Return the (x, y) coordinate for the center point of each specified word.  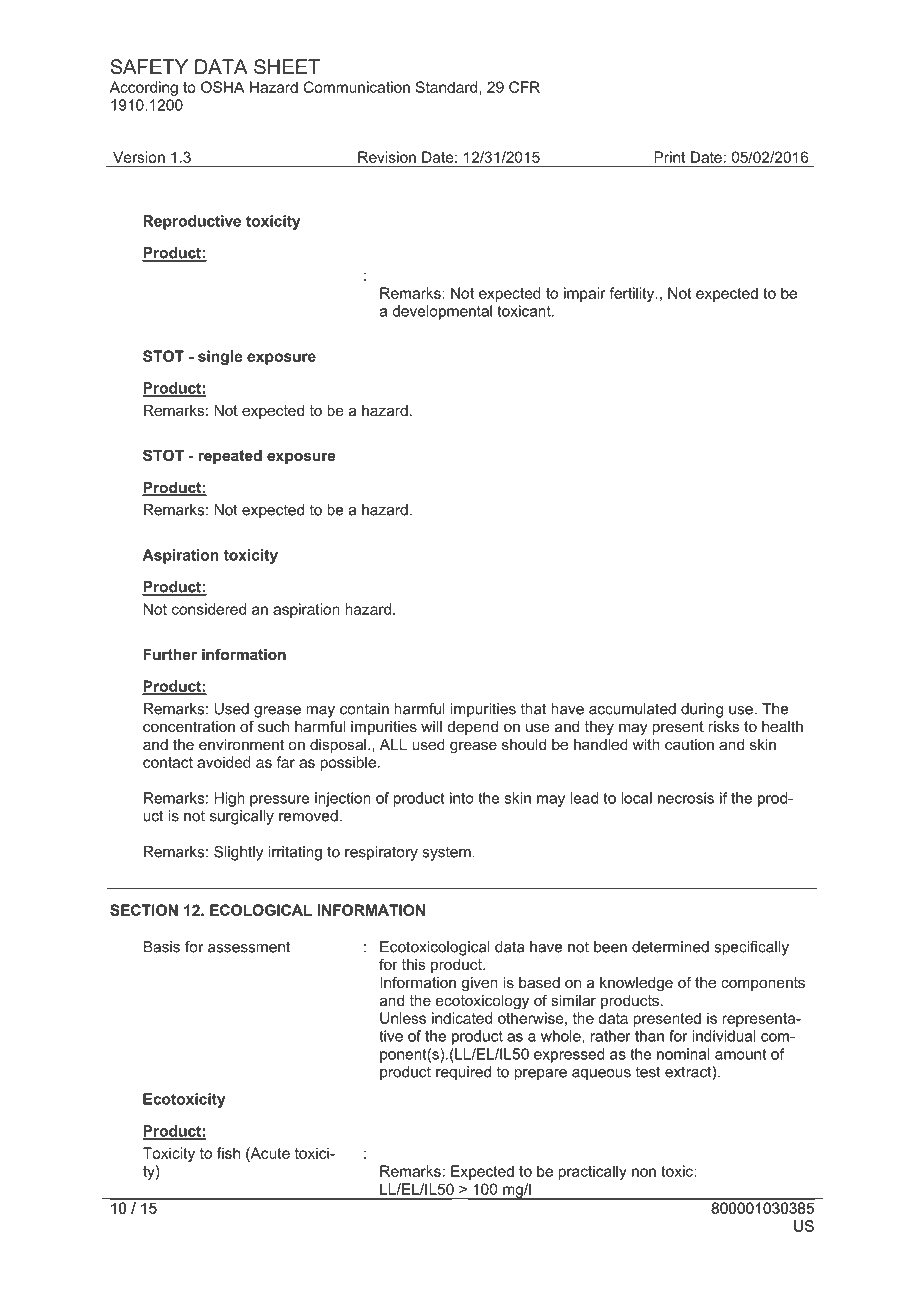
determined (670, 947)
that (533, 709)
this (413, 964)
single (220, 357)
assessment (249, 947)
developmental (442, 312)
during (702, 710)
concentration (189, 726)
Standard (446, 87)
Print (669, 157)
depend (473, 728)
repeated (230, 457)
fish (228, 1153)
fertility (633, 294)
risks (723, 726)
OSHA (222, 87)
